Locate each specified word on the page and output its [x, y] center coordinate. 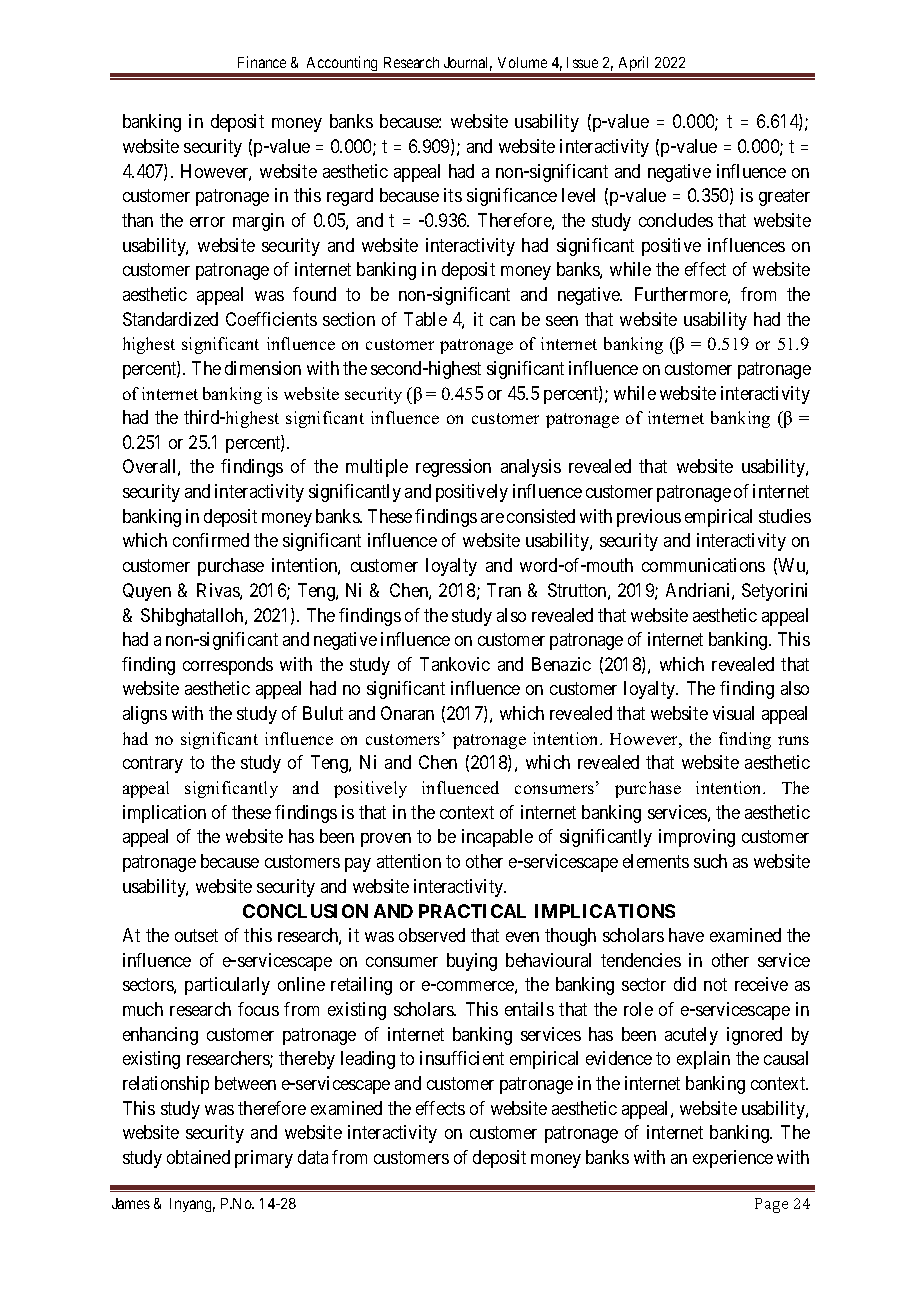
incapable [497, 838]
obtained [198, 1157]
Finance [262, 62]
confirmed [211, 540]
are [492, 518]
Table [425, 319]
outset [196, 935]
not [715, 985]
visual [733, 713]
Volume [522, 62]
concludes [676, 220]
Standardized [170, 319]
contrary [153, 765]
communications [703, 565]
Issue [582, 62]
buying [472, 962]
